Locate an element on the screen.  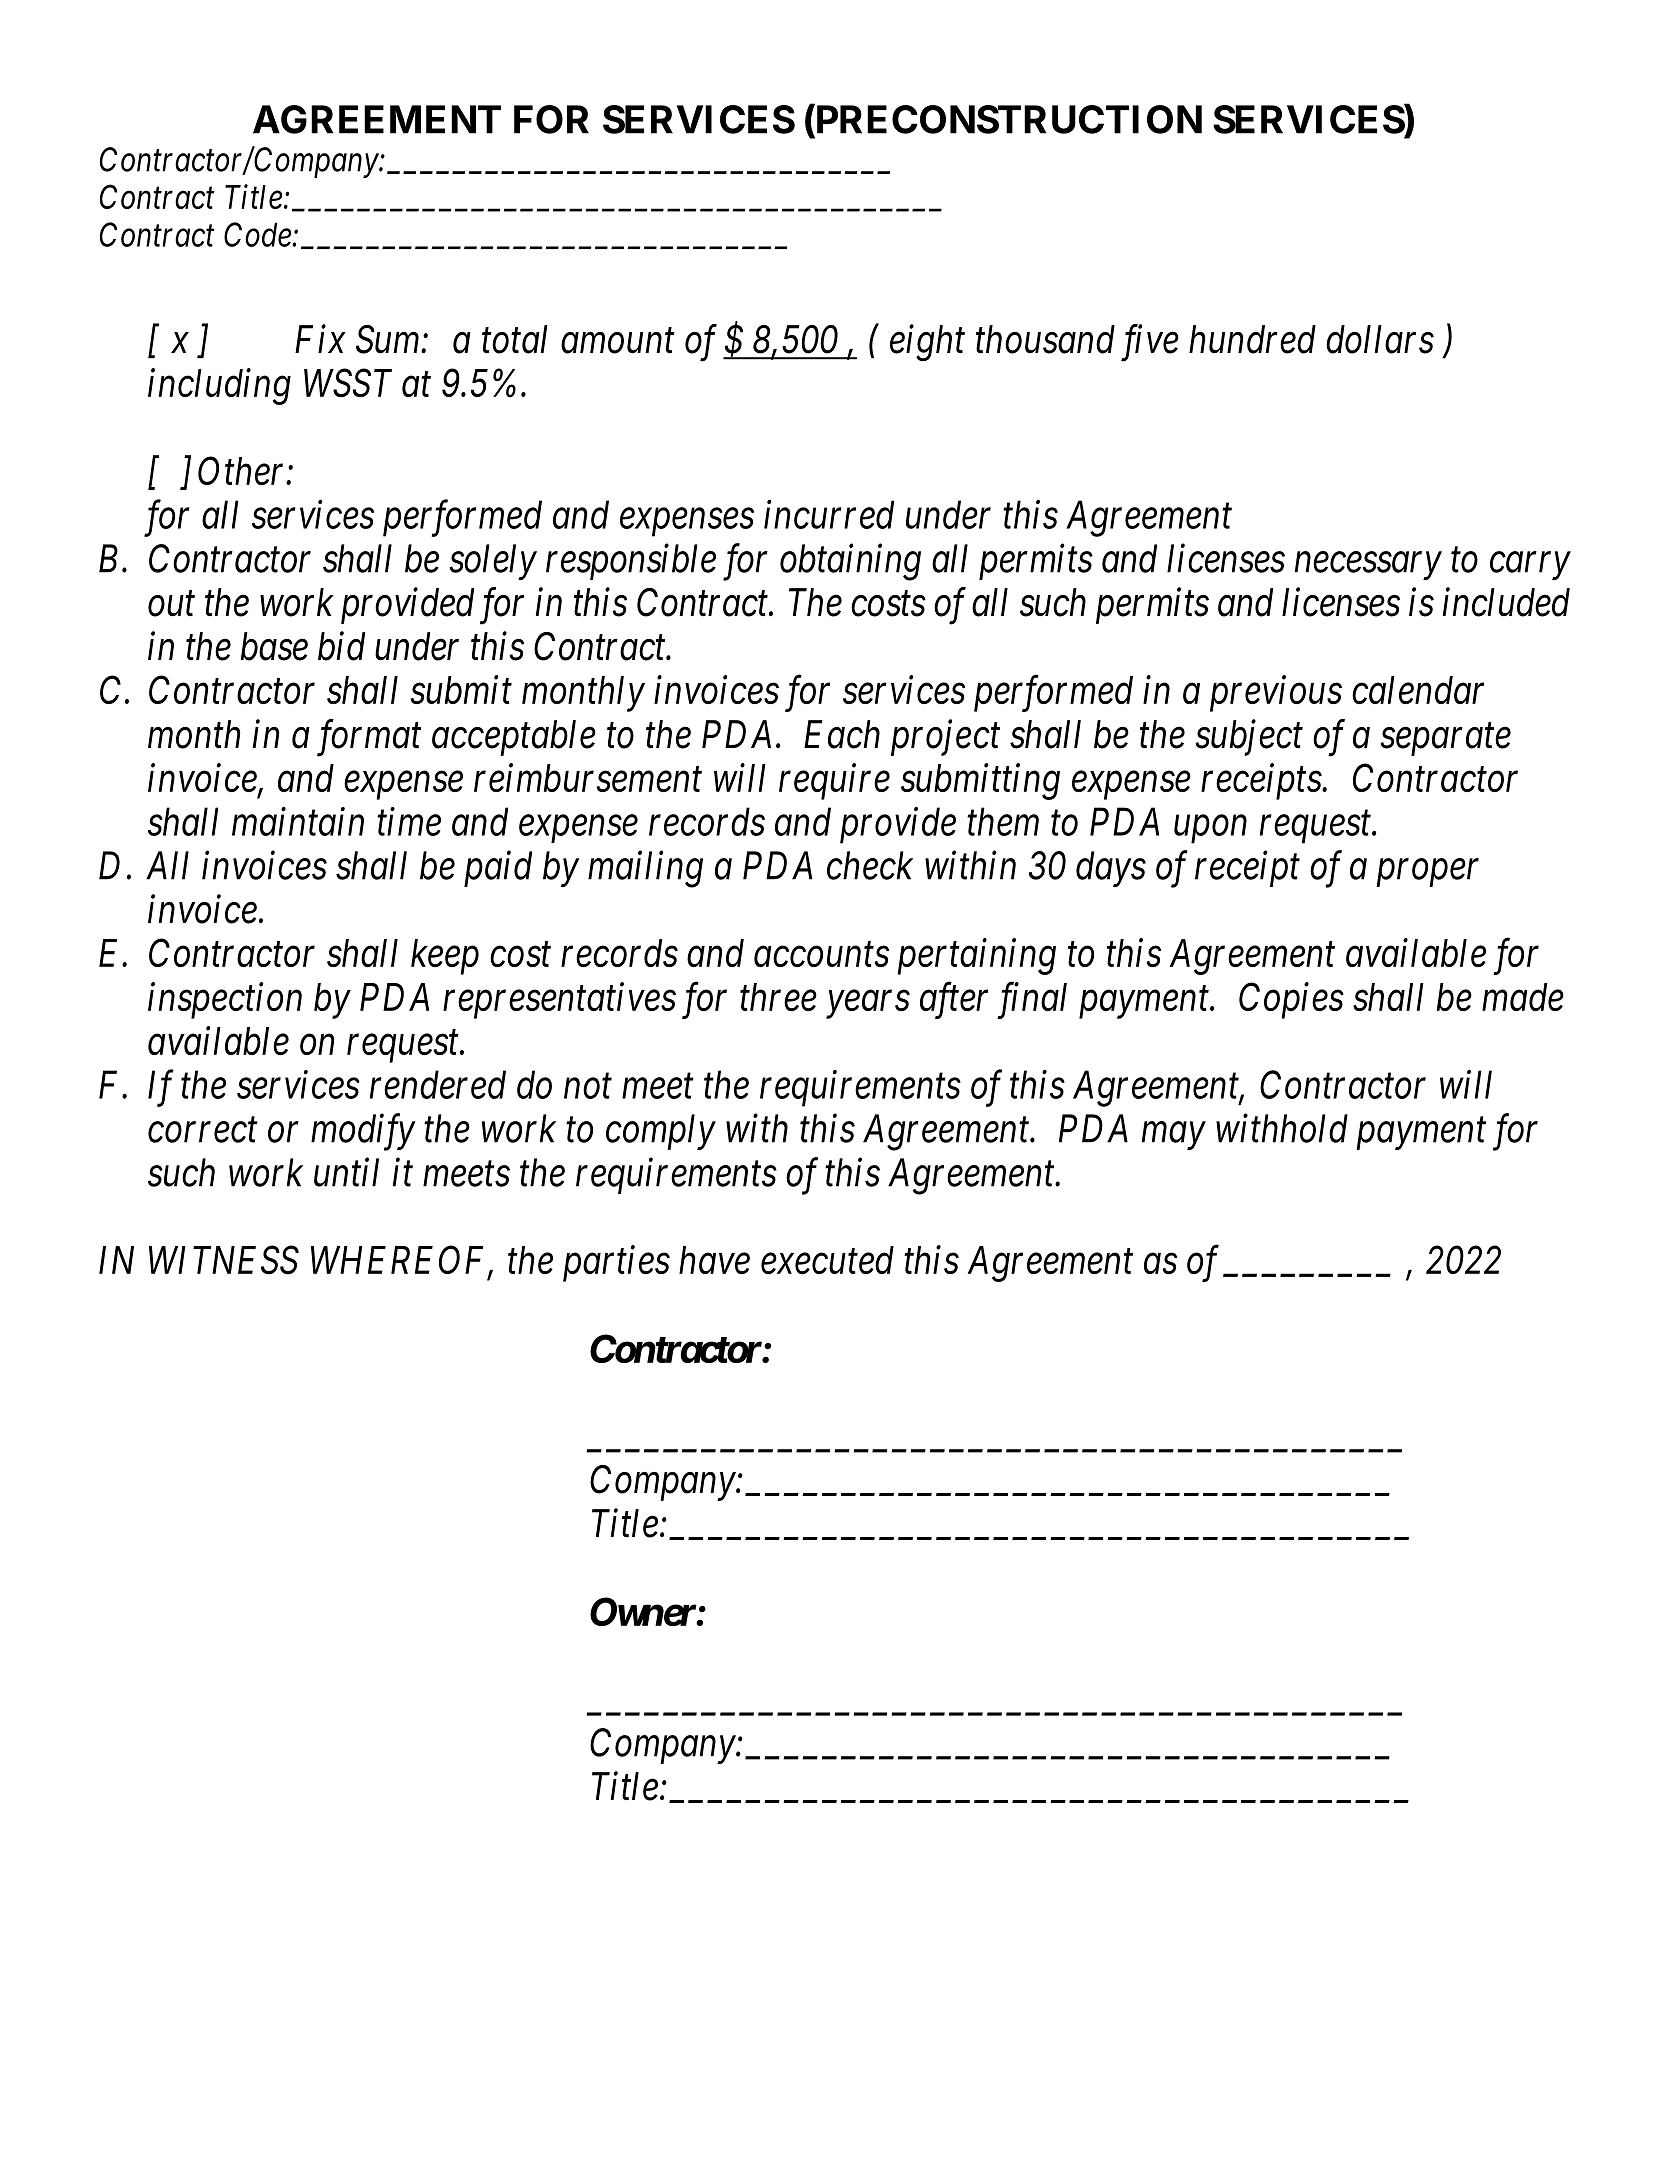
dollars is located at coordinates (1380, 339).
